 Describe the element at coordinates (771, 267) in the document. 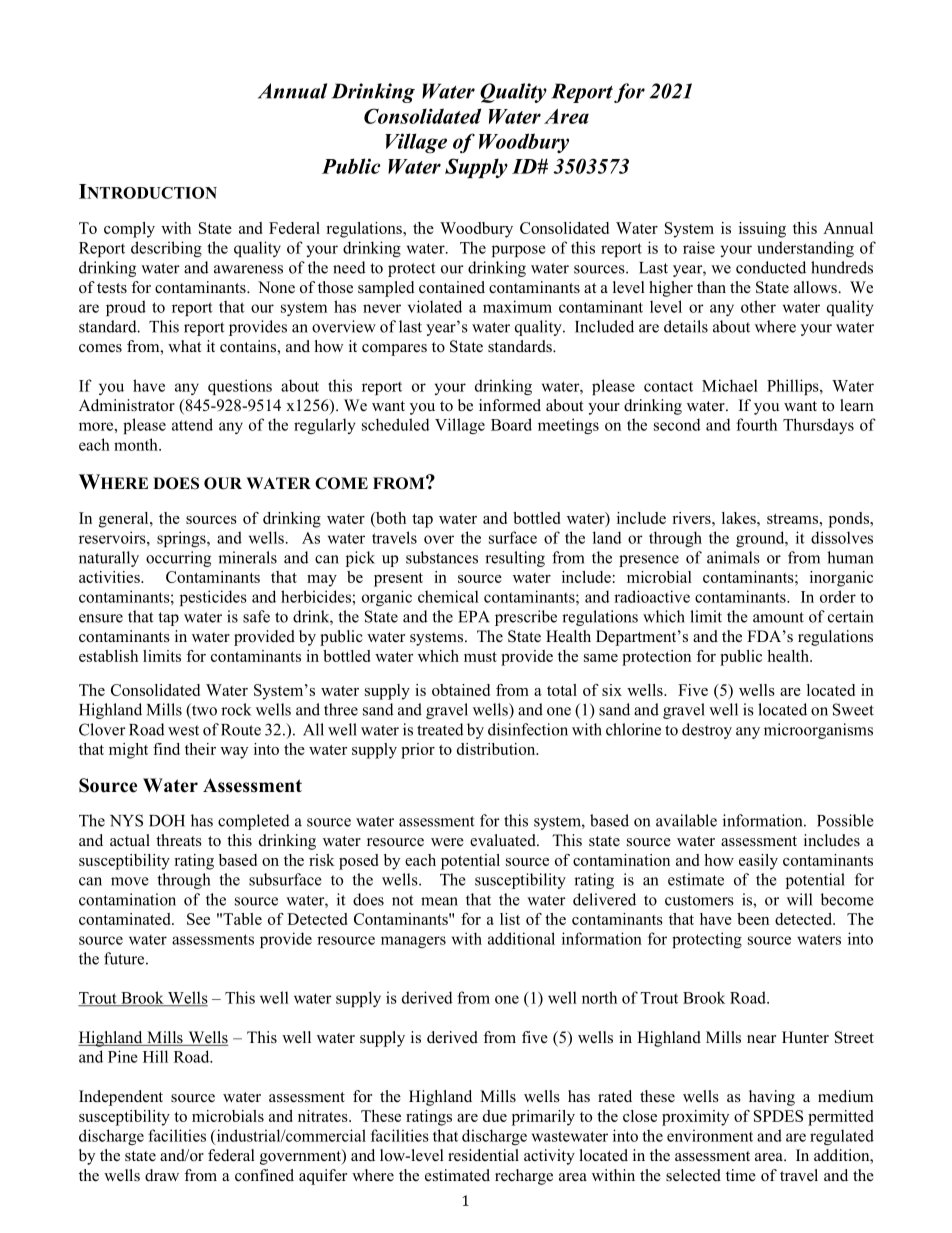

I see `conducted` at that location.
